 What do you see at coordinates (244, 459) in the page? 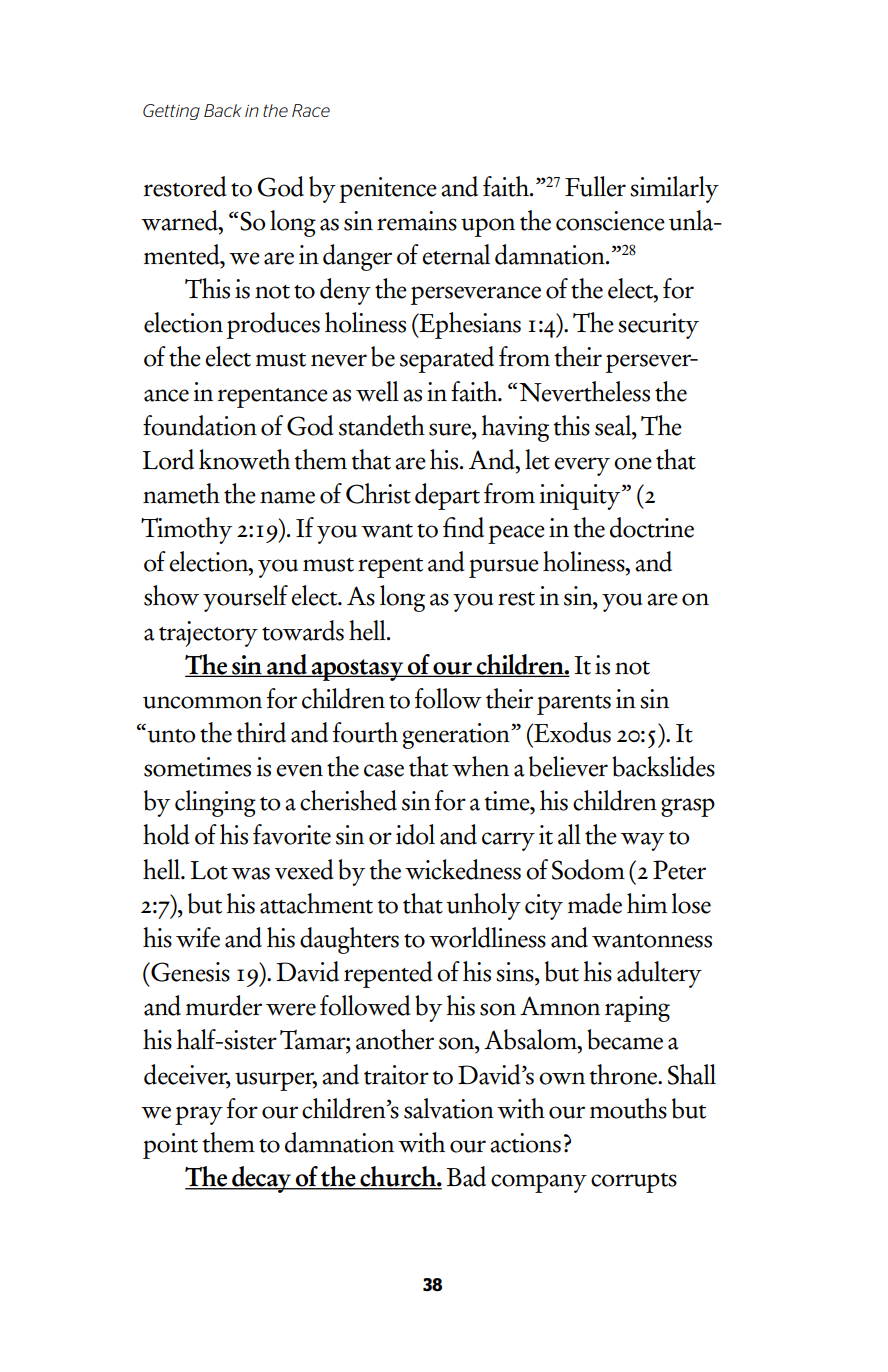
I see `knoweth` at bounding box center [244, 459].
